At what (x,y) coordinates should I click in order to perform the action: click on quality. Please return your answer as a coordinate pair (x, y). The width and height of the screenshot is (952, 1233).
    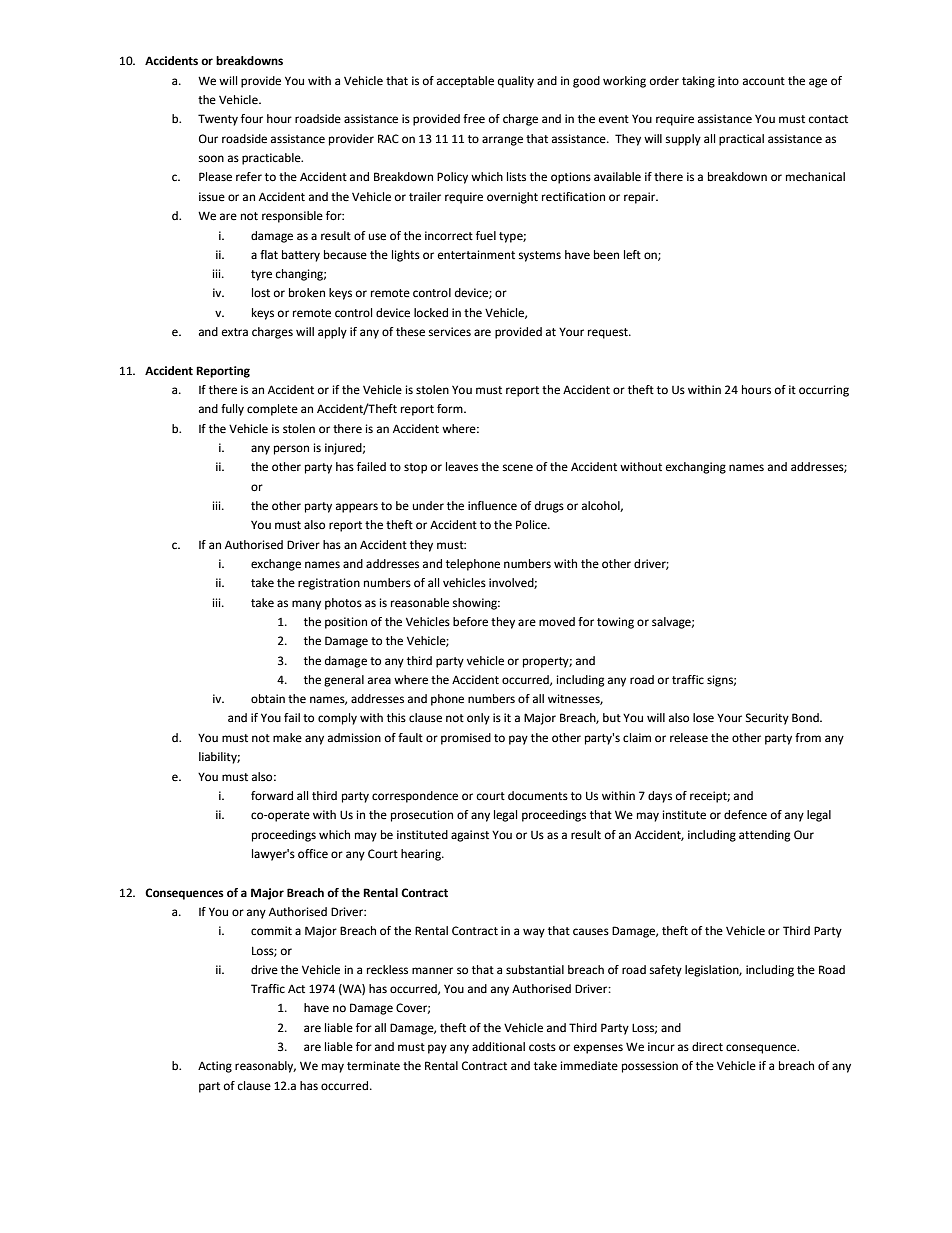
    Looking at the image, I should click on (516, 82).
